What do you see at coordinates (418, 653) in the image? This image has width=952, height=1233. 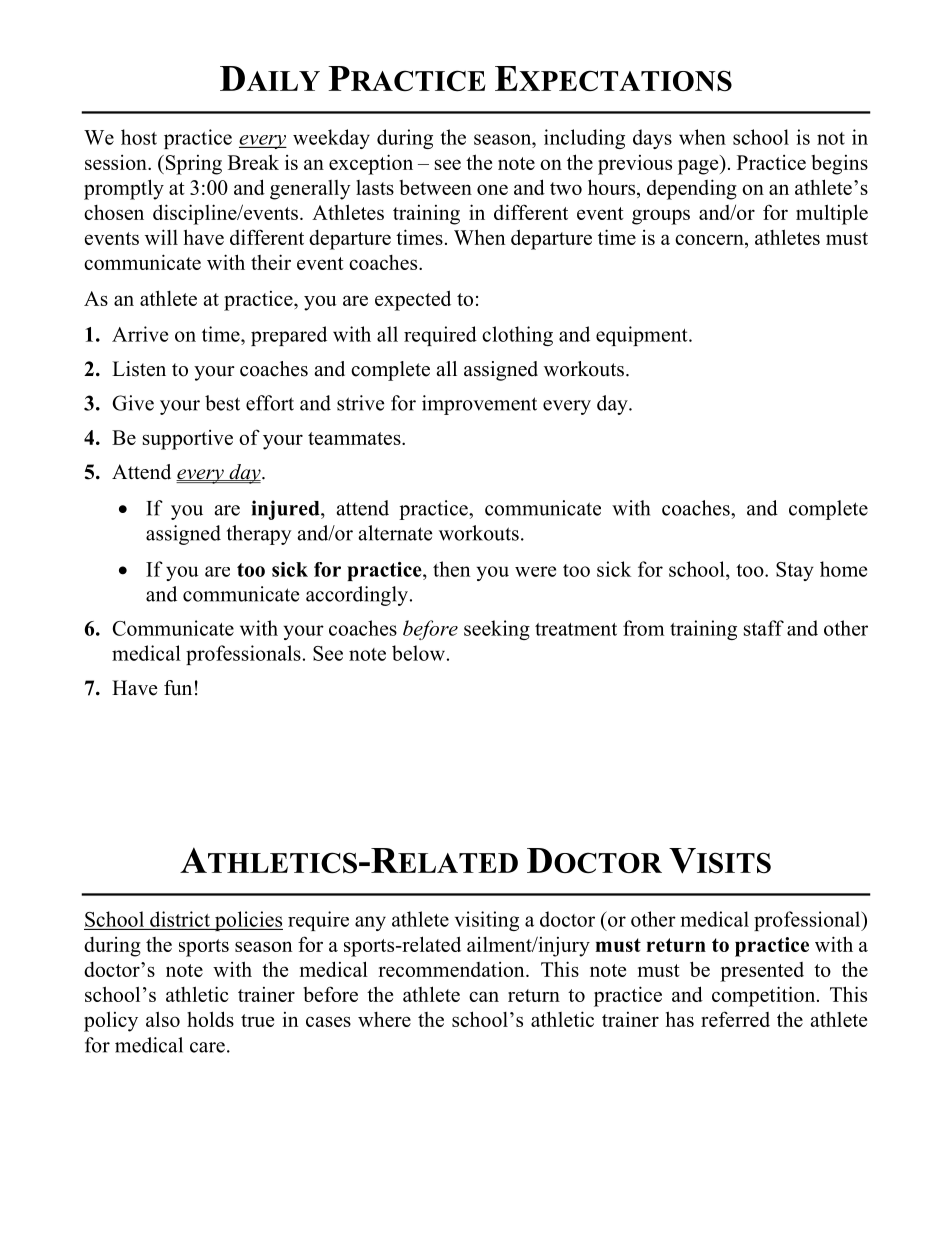 I see `below` at bounding box center [418, 653].
